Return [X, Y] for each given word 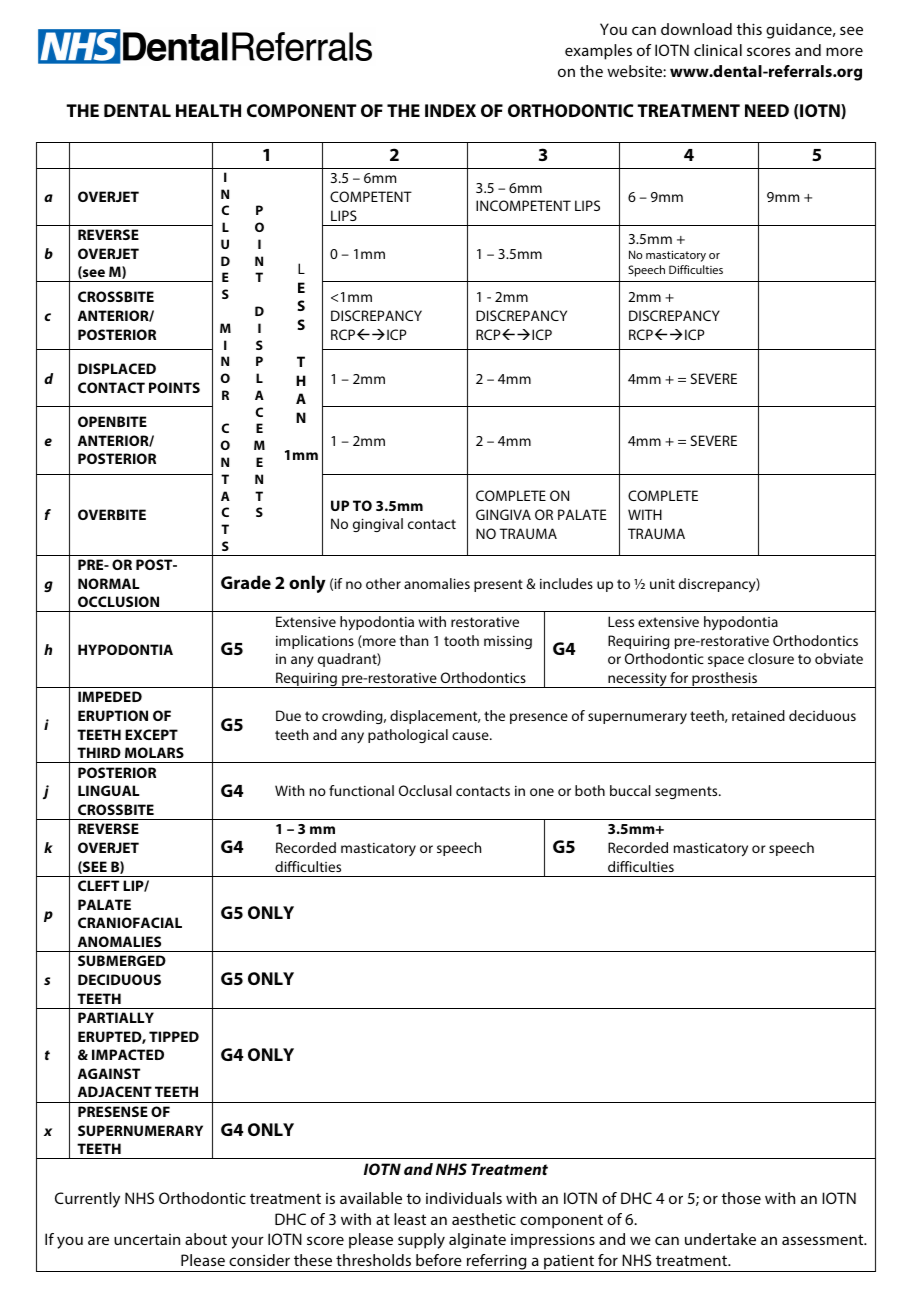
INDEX [450, 110]
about [206, 1239]
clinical [718, 50]
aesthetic [484, 1219]
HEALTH [208, 110]
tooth [461, 640]
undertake [720, 1239]
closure [771, 658]
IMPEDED [110, 696]
